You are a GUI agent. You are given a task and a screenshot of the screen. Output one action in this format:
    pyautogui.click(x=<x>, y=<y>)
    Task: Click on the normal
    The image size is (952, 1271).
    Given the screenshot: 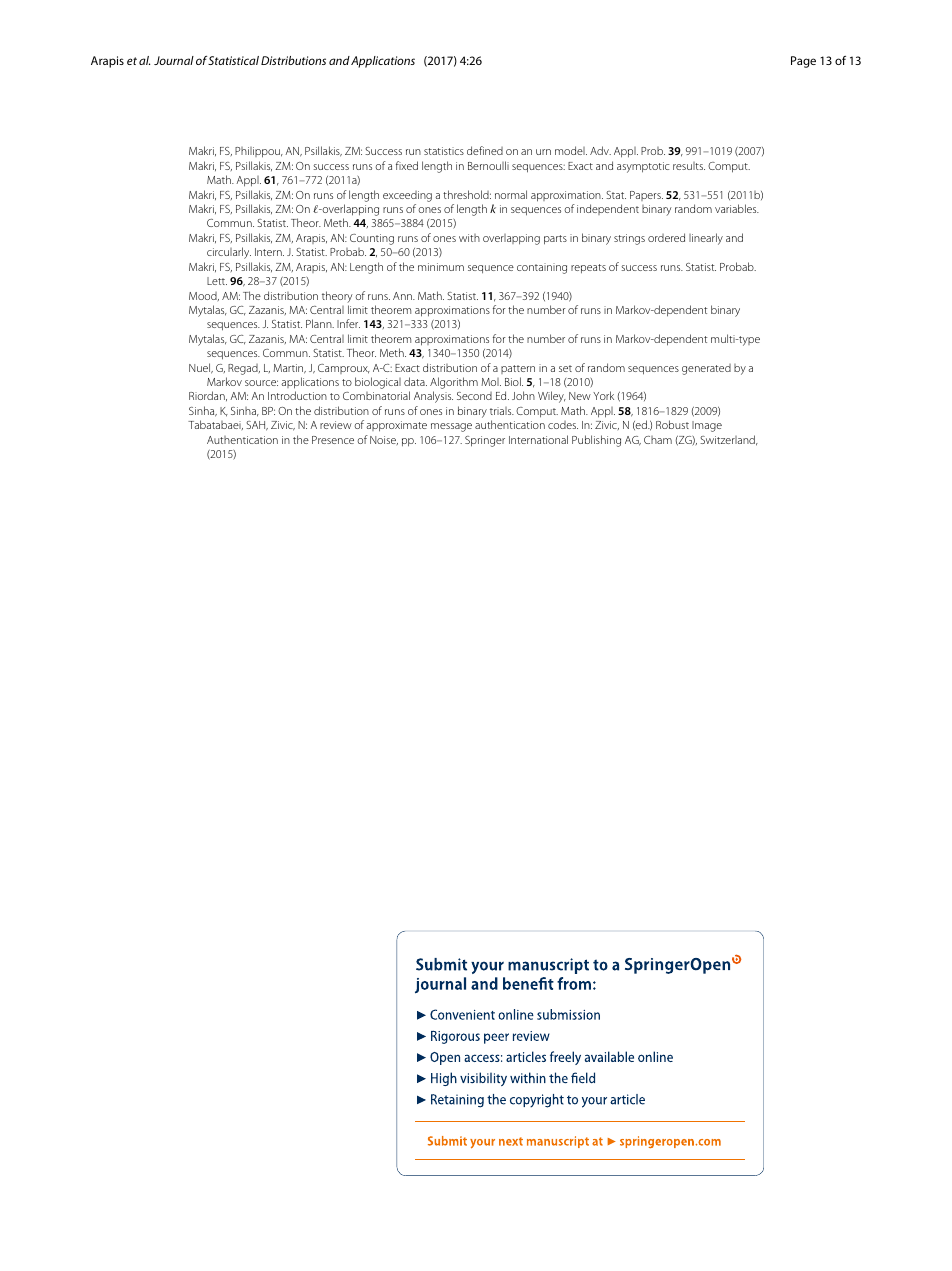 What is the action you would take?
    pyautogui.click(x=511, y=194)
